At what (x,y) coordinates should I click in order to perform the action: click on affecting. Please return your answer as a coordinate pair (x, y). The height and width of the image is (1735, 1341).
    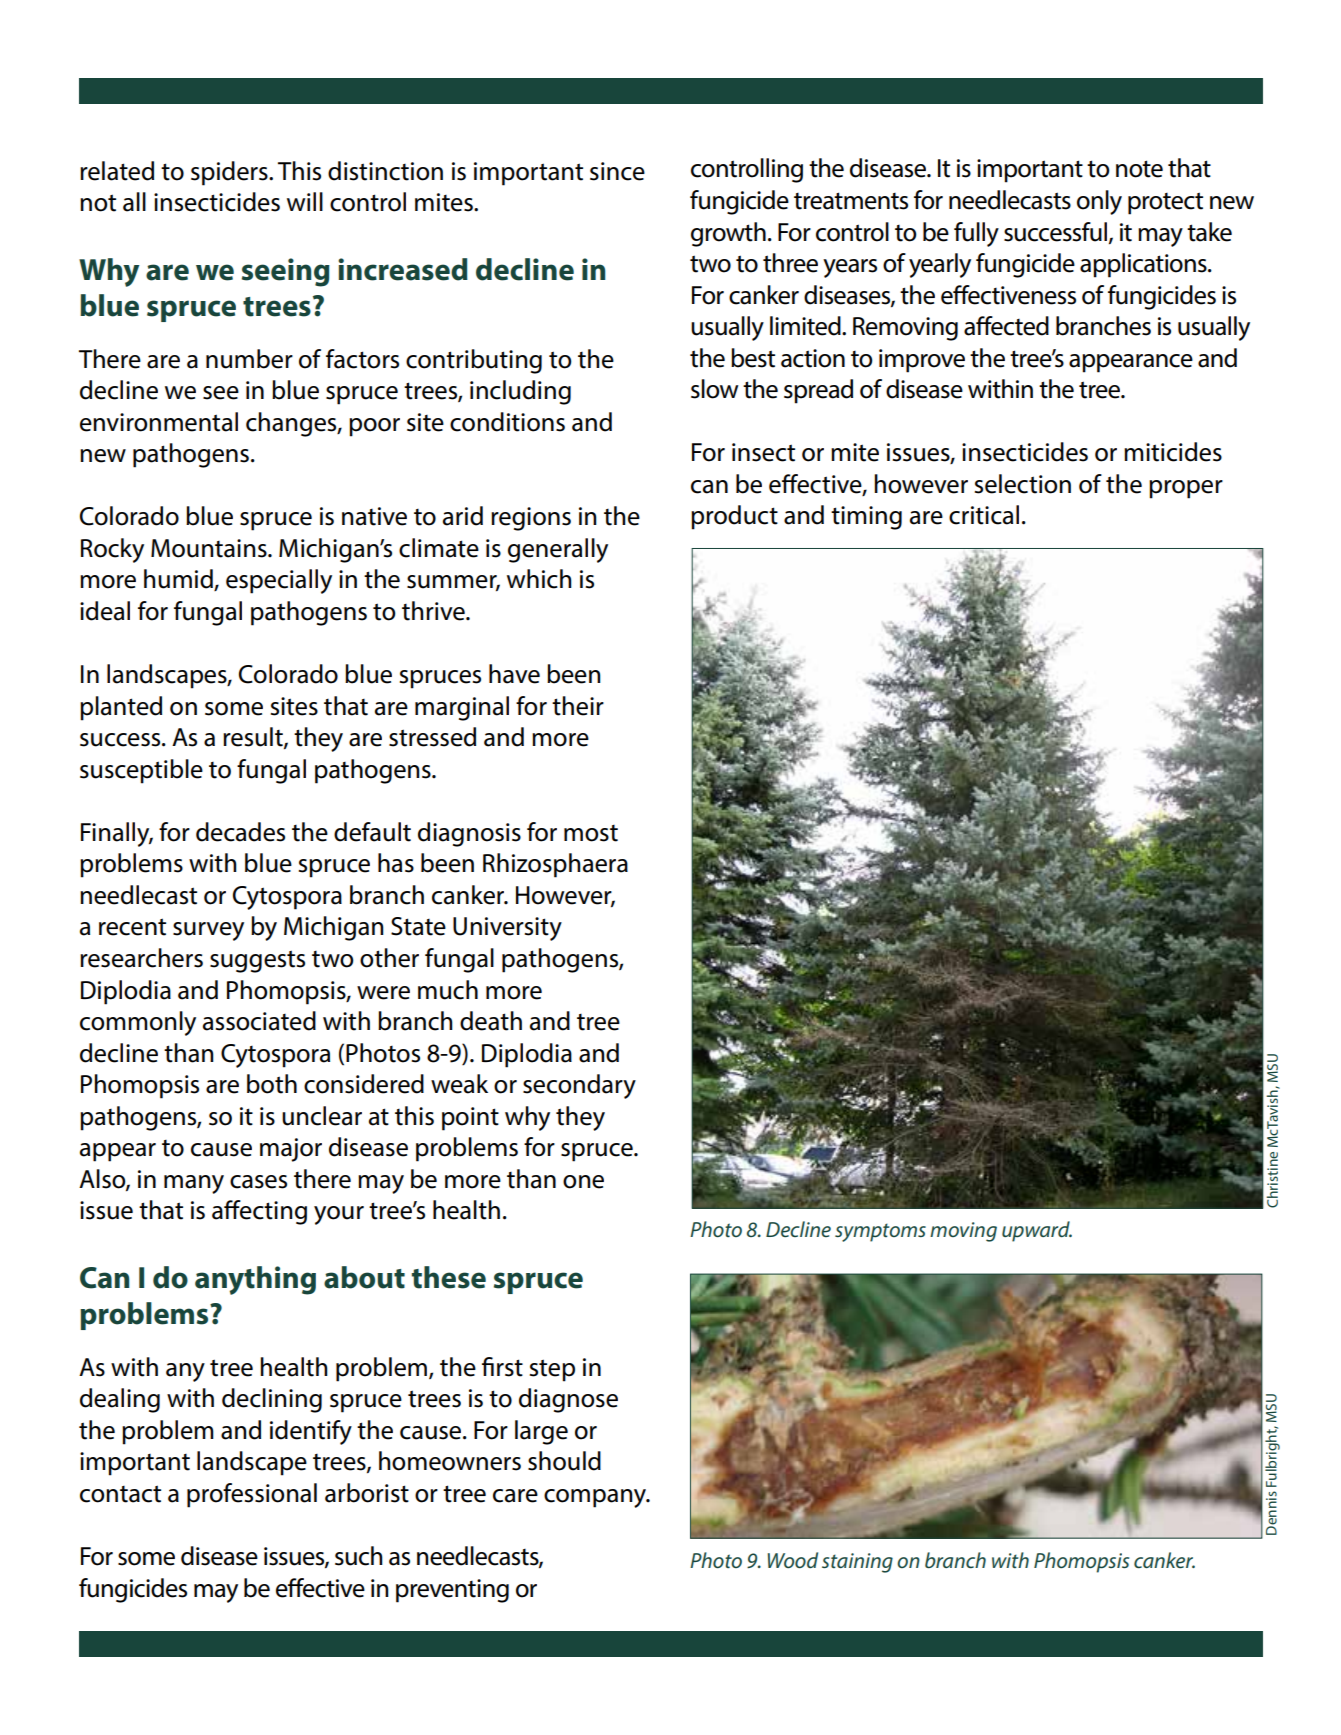
    Looking at the image, I should click on (259, 1212).
